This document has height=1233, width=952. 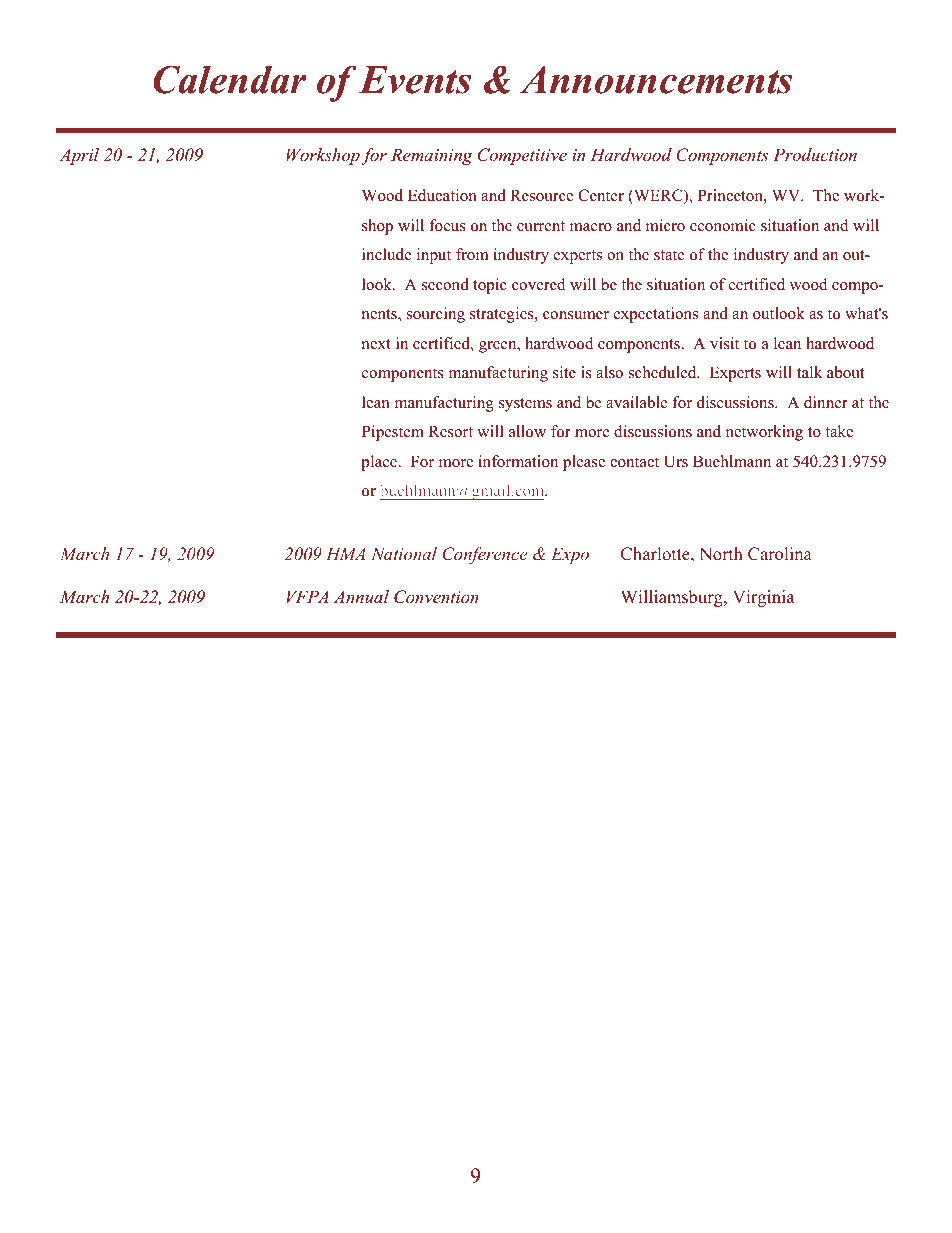 What do you see at coordinates (361, 596) in the document?
I see `Annual` at bounding box center [361, 596].
